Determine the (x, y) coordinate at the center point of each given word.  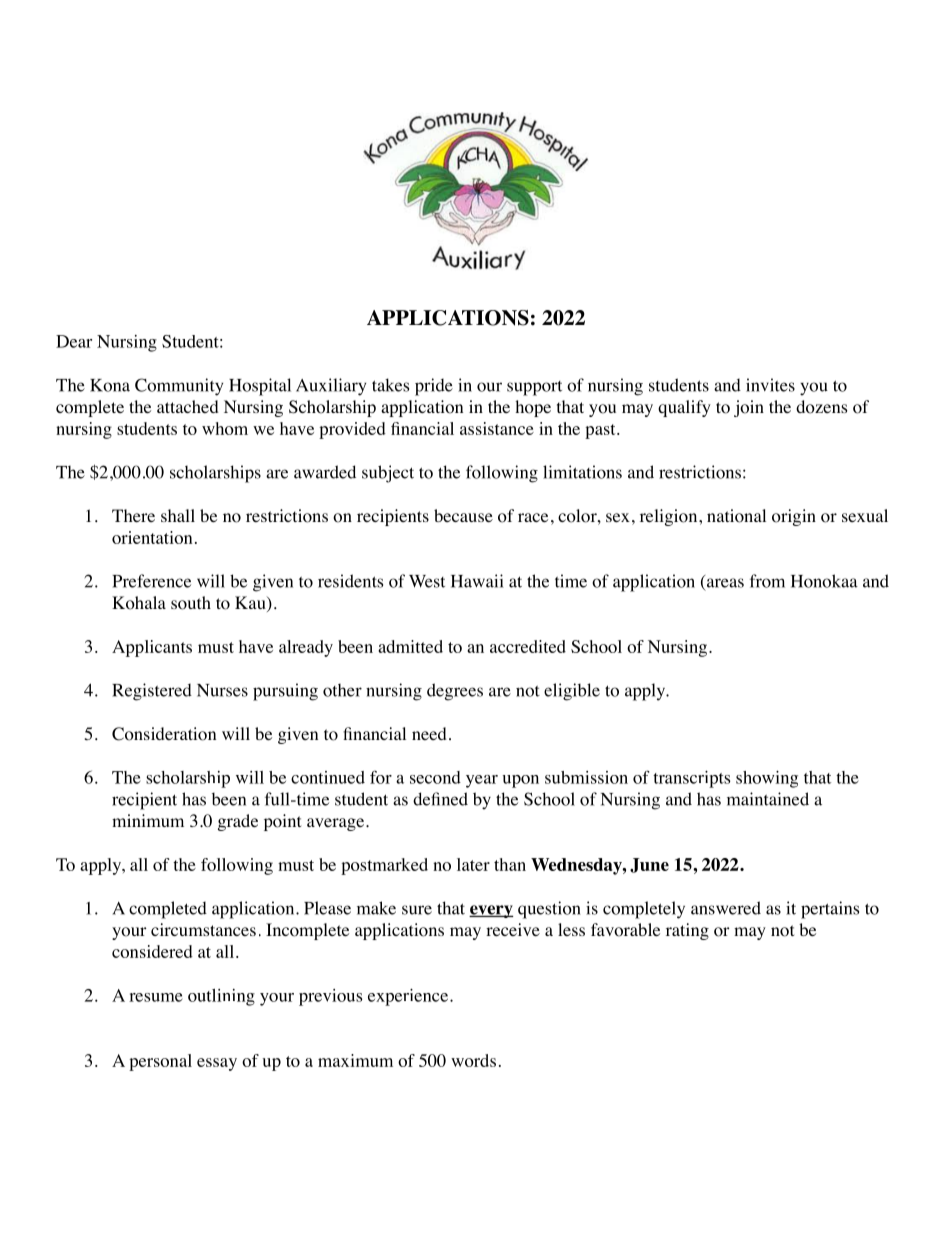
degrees (455, 692)
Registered (152, 692)
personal (160, 1062)
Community (179, 387)
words (473, 1060)
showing (767, 779)
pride (434, 387)
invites (770, 385)
